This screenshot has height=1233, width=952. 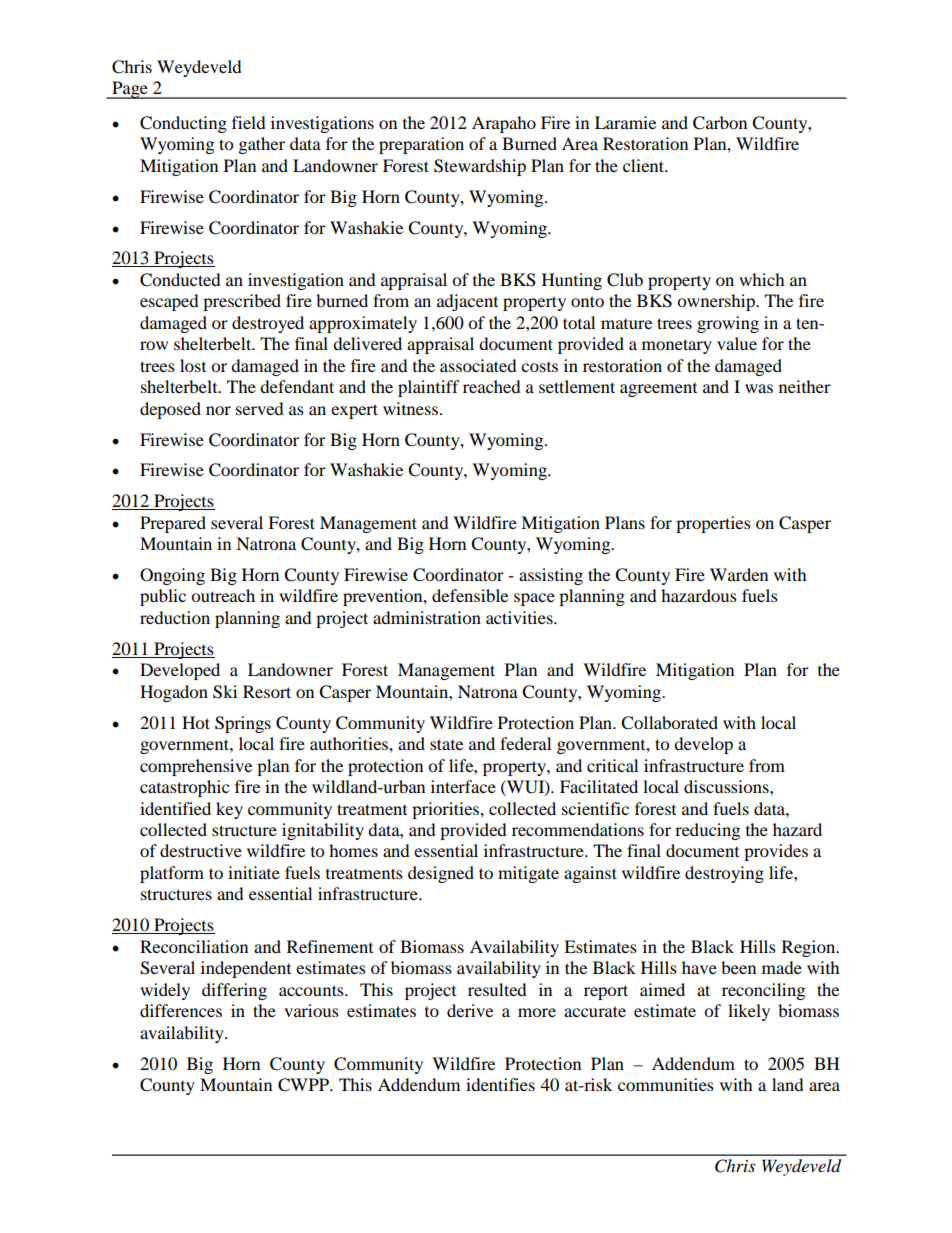 I want to click on witness, so click(x=410, y=408).
